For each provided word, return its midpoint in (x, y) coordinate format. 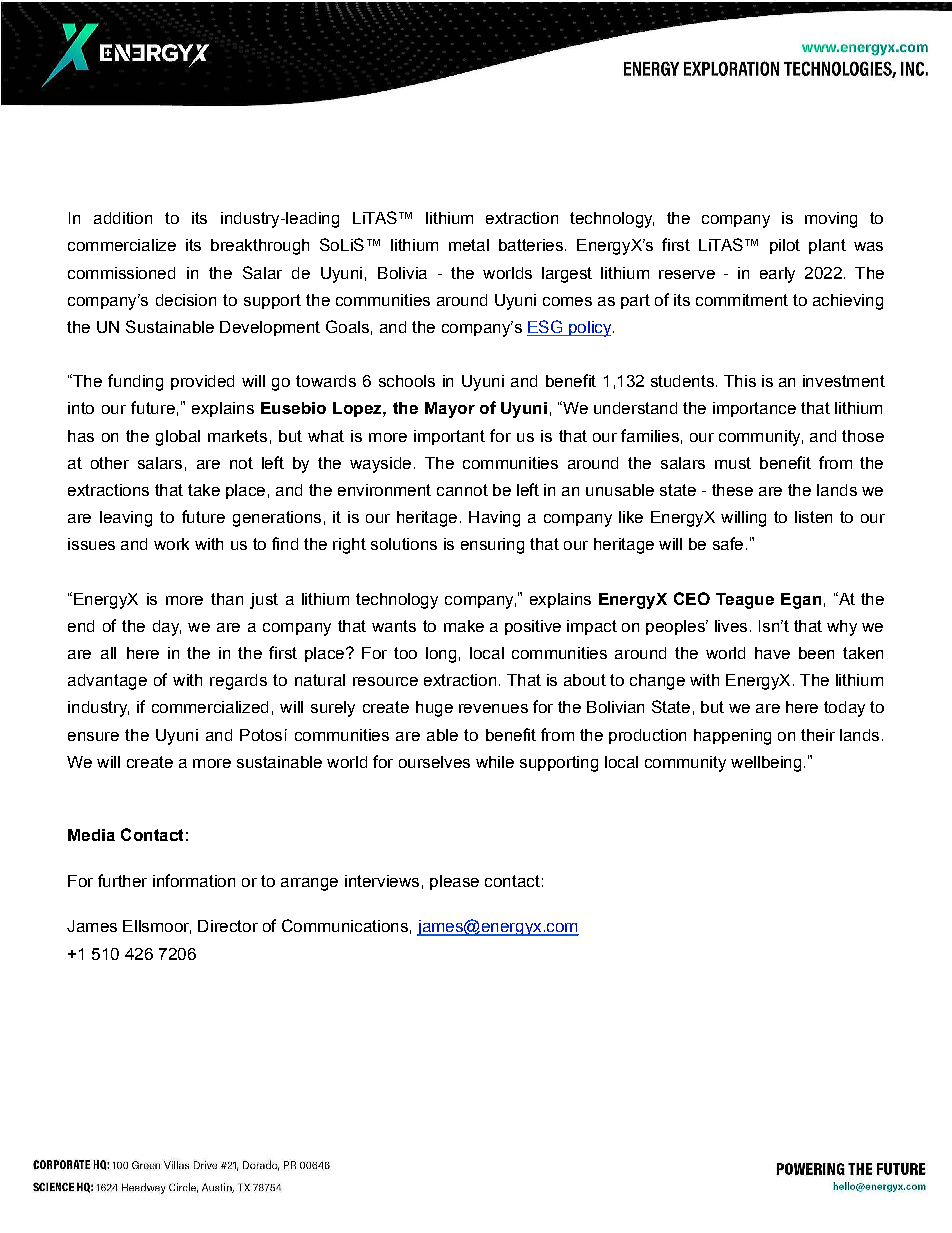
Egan (801, 601)
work (171, 544)
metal (469, 245)
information (194, 880)
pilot (785, 246)
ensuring (492, 546)
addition (123, 218)
